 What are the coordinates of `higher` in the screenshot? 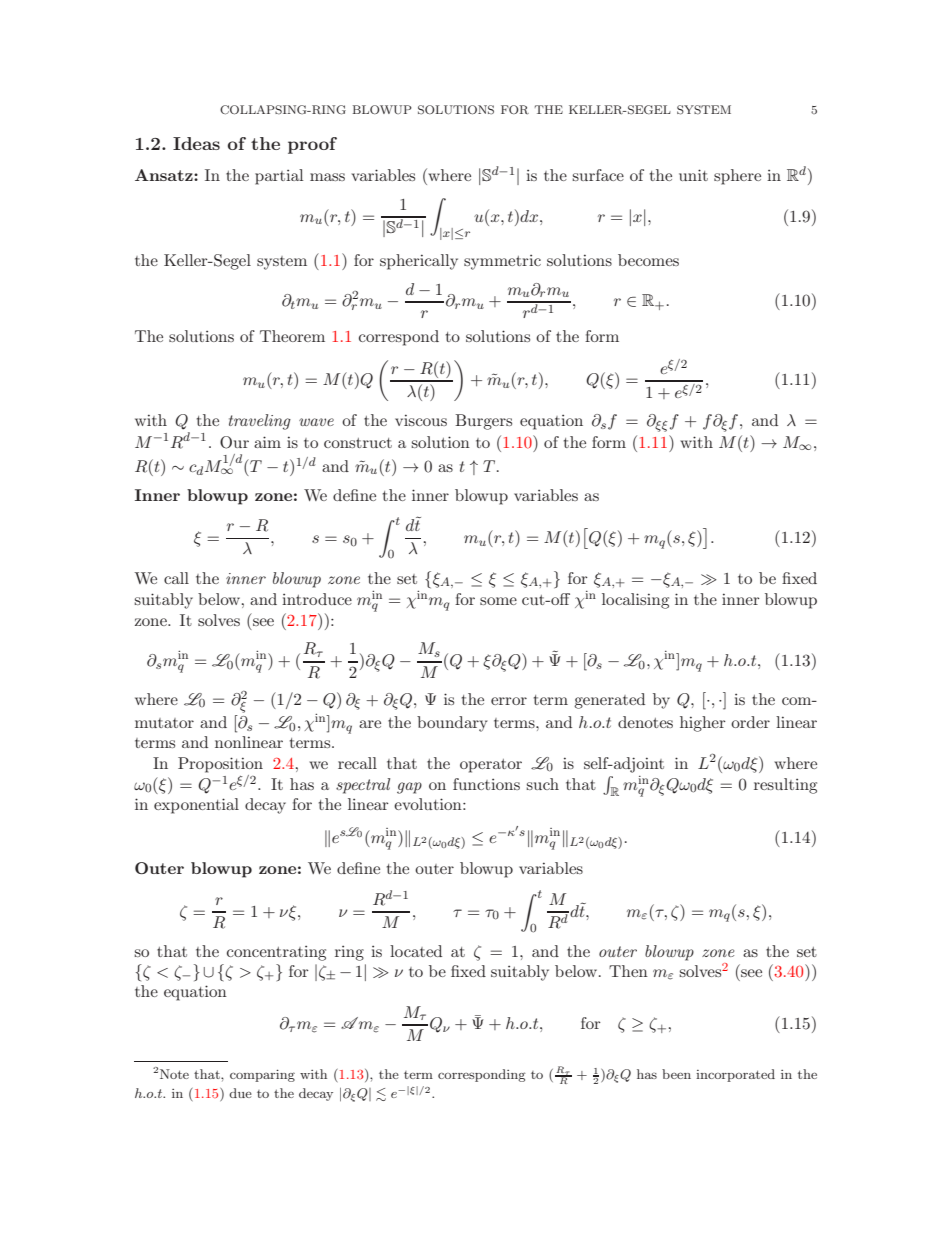 It's located at (703, 724).
